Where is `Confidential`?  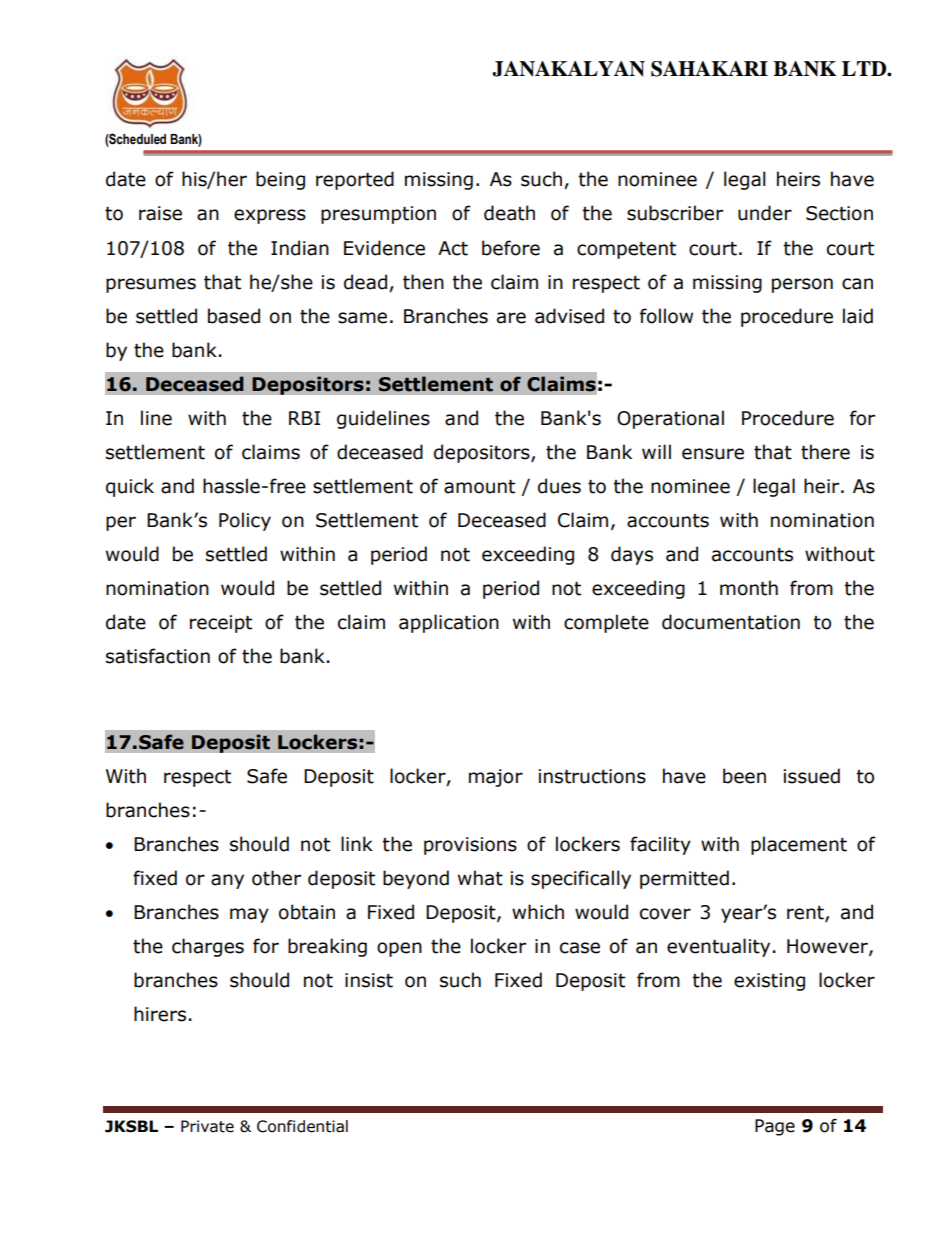 Confidential is located at coordinates (302, 1126).
